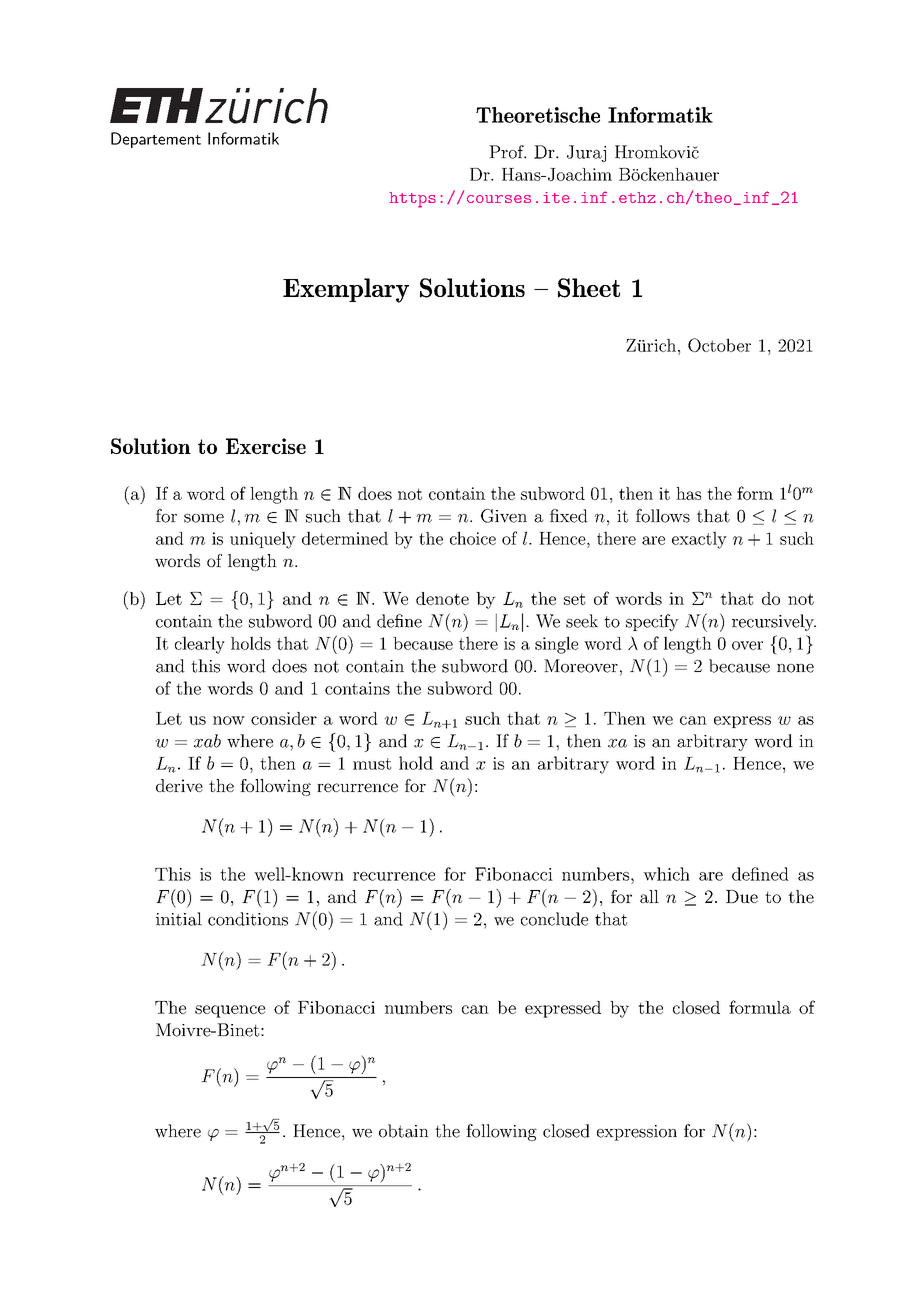  Describe the element at coordinates (200, 645) in the page. I see `clearly` at that location.
